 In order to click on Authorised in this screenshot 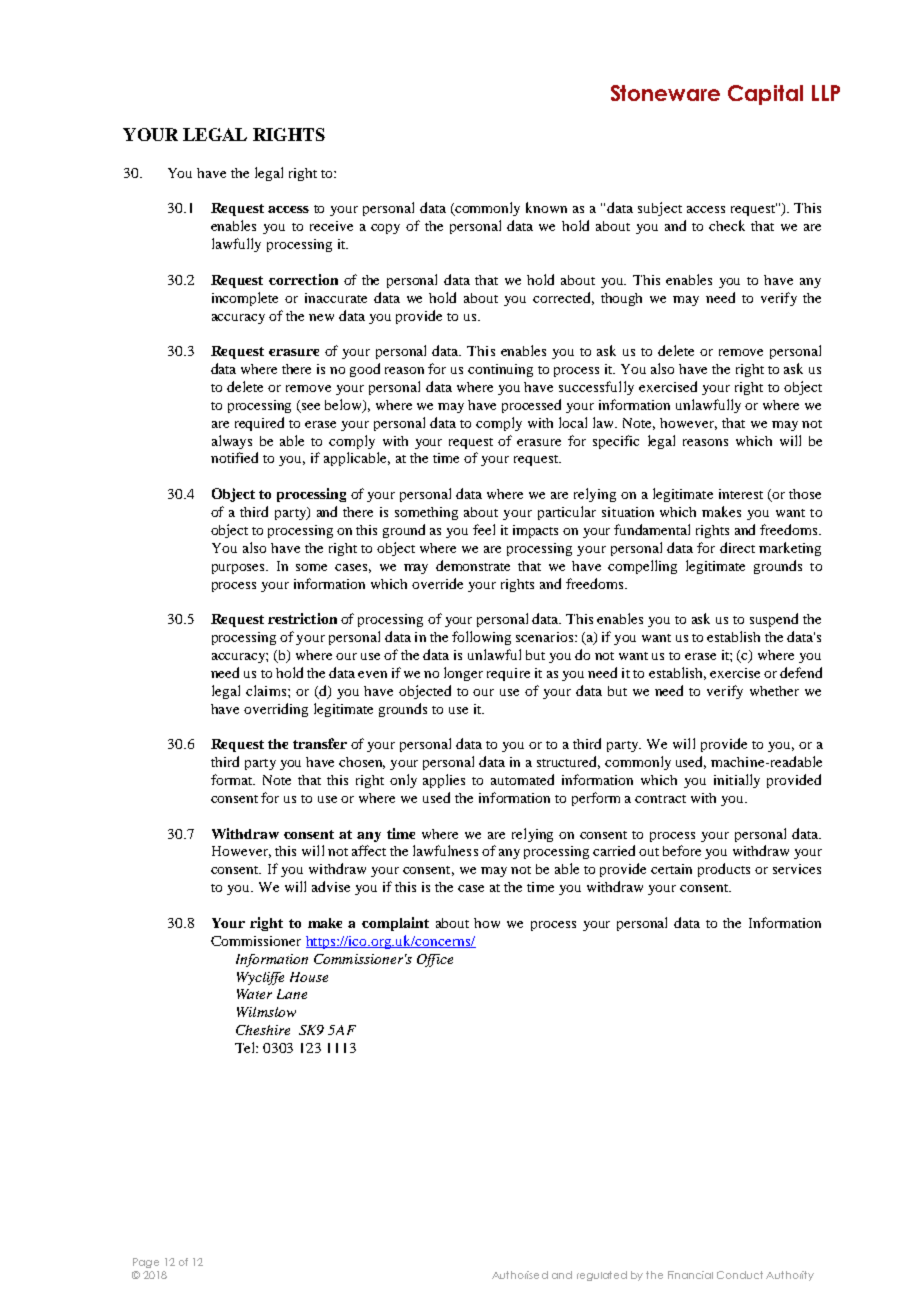, I will do `click(520, 1275)`.
